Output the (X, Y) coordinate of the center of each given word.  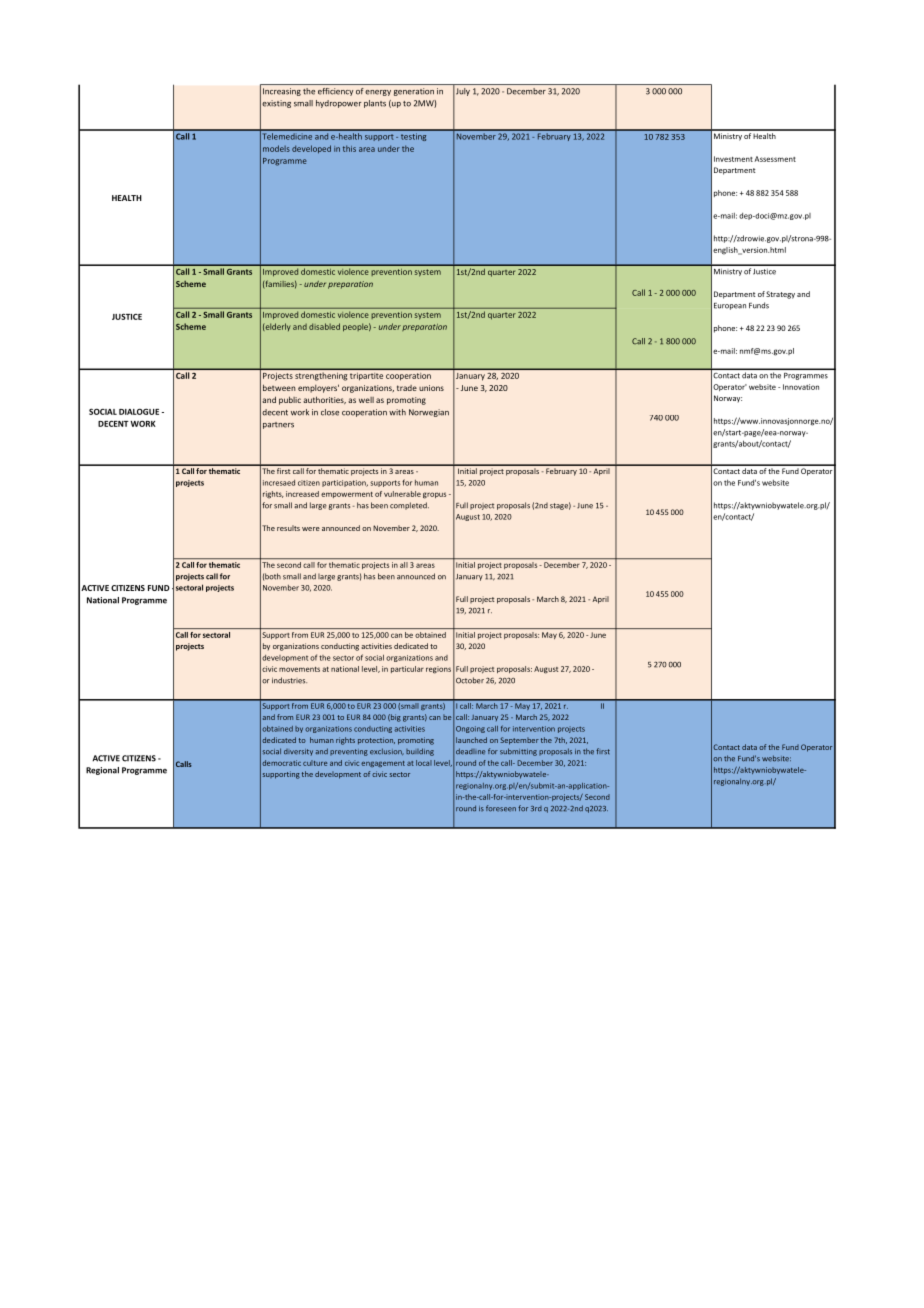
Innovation (801, 387)
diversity (298, 752)
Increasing (282, 92)
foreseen (501, 808)
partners (278, 425)
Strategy (780, 295)
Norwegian (429, 413)
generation (414, 92)
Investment (733, 159)
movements (299, 669)
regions (438, 670)
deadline (470, 751)
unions (431, 388)
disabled (324, 326)
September (519, 741)
